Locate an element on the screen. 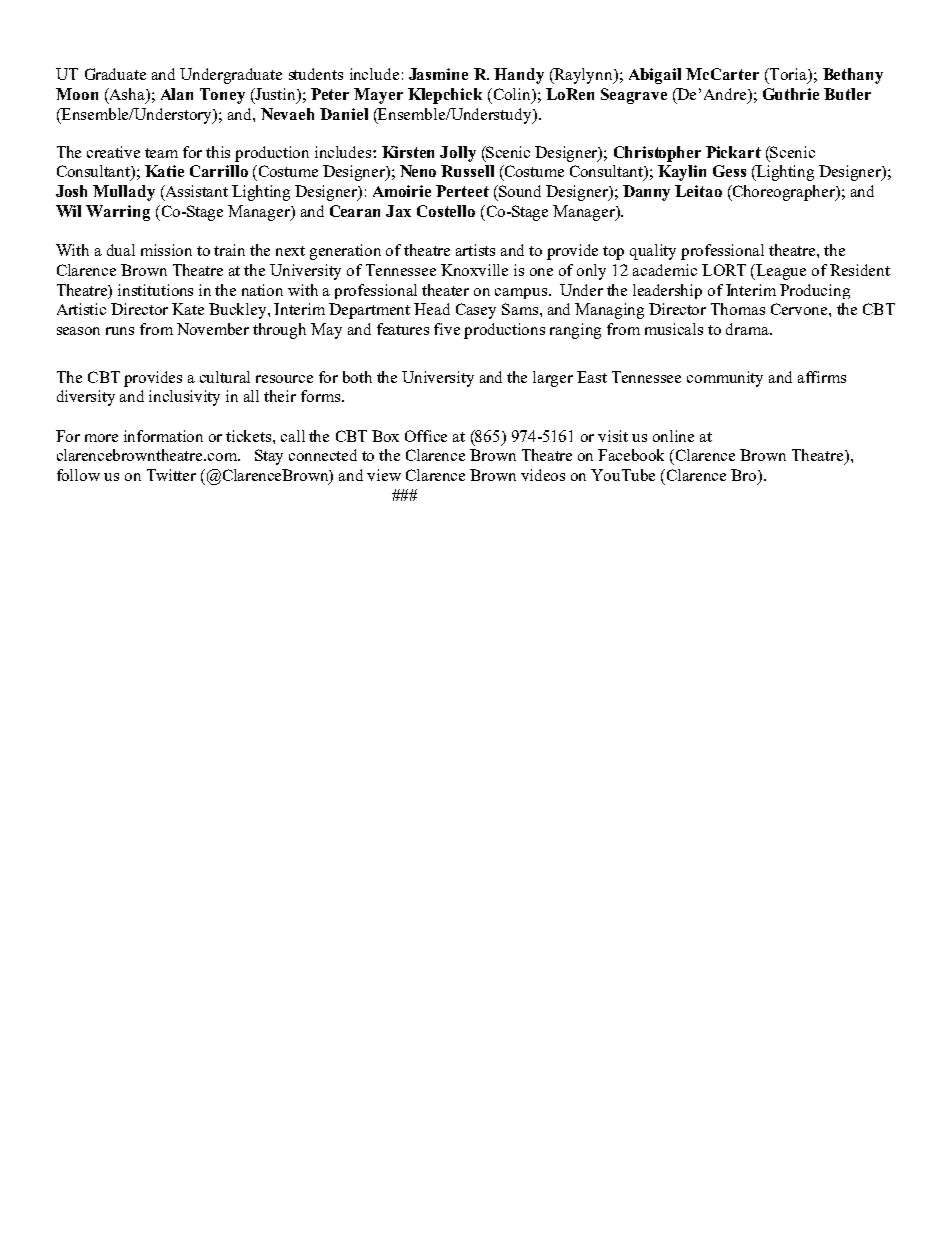 This screenshot has width=952, height=1233. Guthrie is located at coordinates (791, 94).
